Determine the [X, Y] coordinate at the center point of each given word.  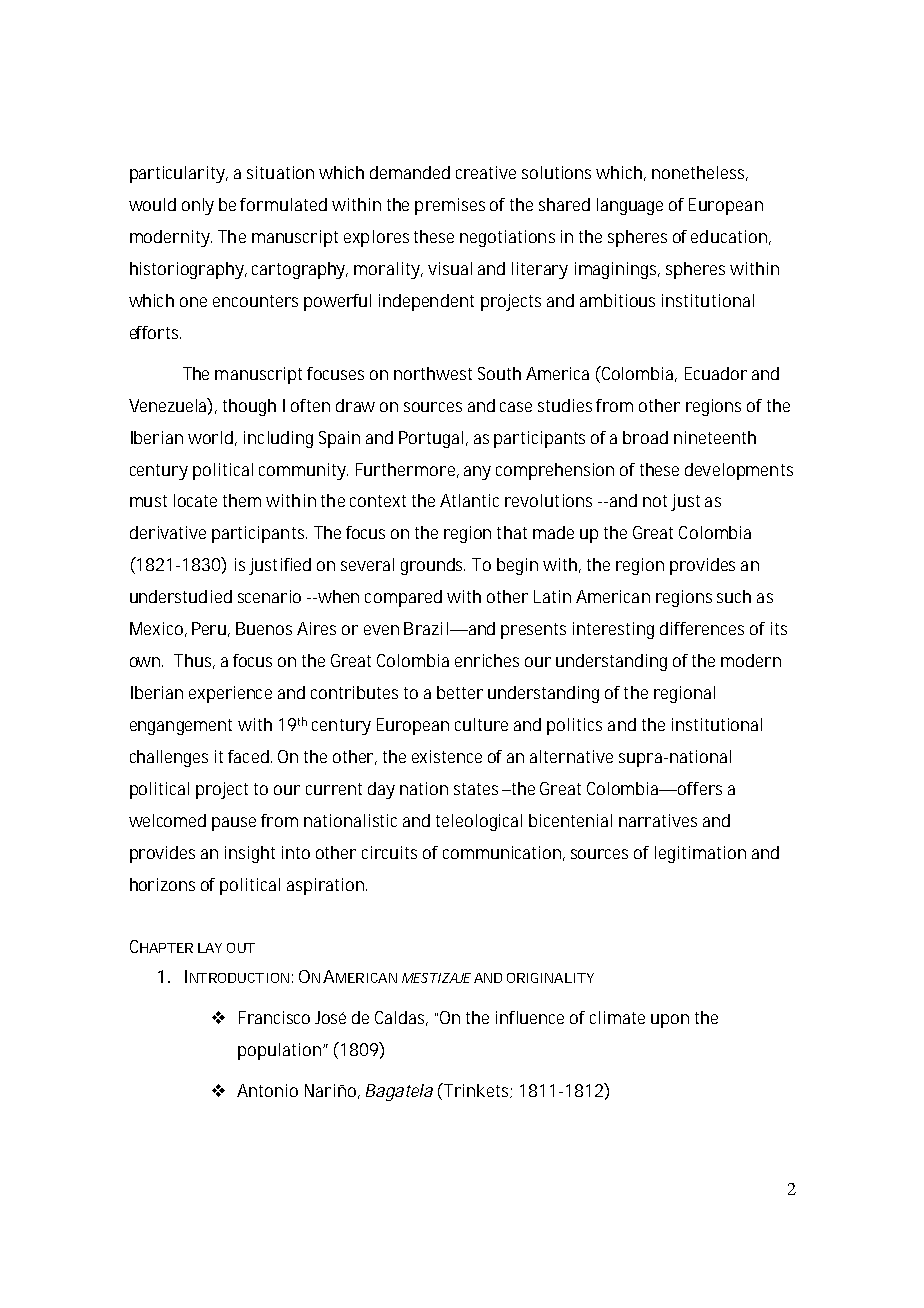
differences [702, 628]
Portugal [431, 439]
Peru [209, 628]
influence [530, 1017]
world [210, 437]
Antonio [267, 1090]
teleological [479, 822]
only [198, 206]
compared [403, 598]
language [630, 206]
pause [234, 824]
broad [645, 437]
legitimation [700, 854]
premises [450, 206]
